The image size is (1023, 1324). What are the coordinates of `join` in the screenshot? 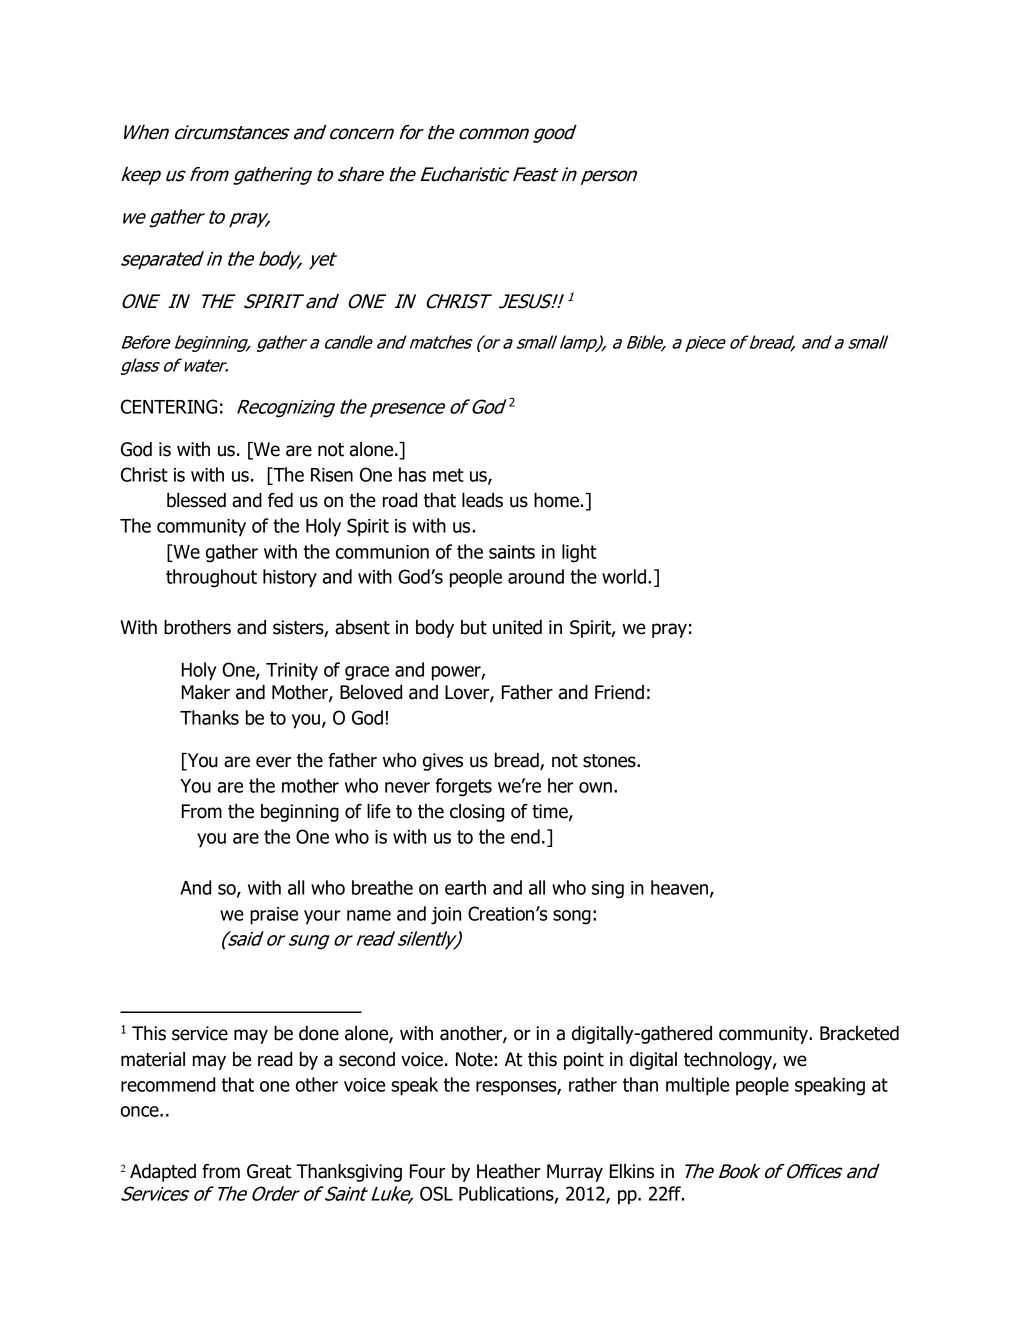 It's located at (446, 916).
